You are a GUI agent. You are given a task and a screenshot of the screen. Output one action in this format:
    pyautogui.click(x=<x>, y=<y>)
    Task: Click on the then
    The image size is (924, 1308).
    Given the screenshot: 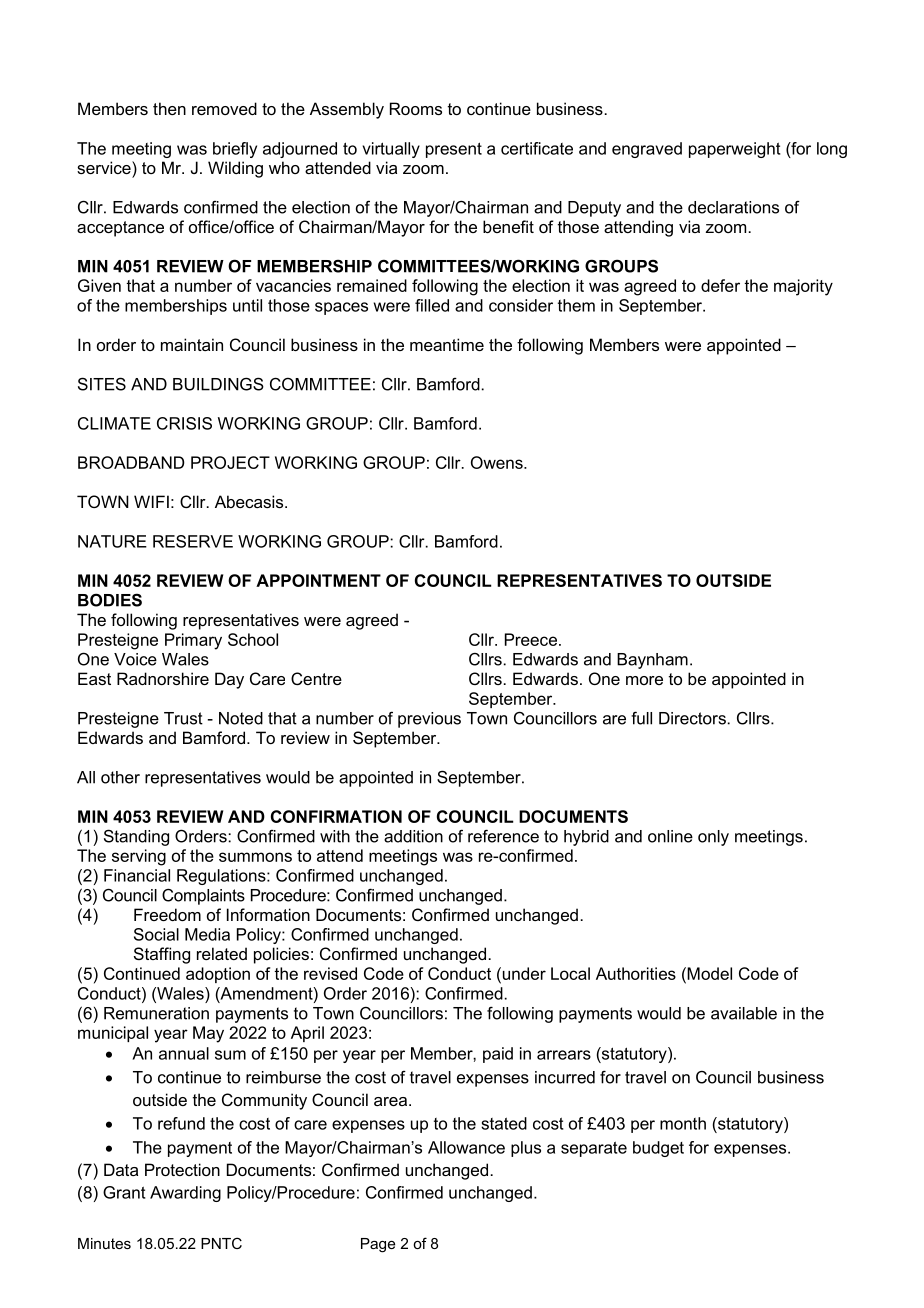 What is the action you would take?
    pyautogui.click(x=169, y=108)
